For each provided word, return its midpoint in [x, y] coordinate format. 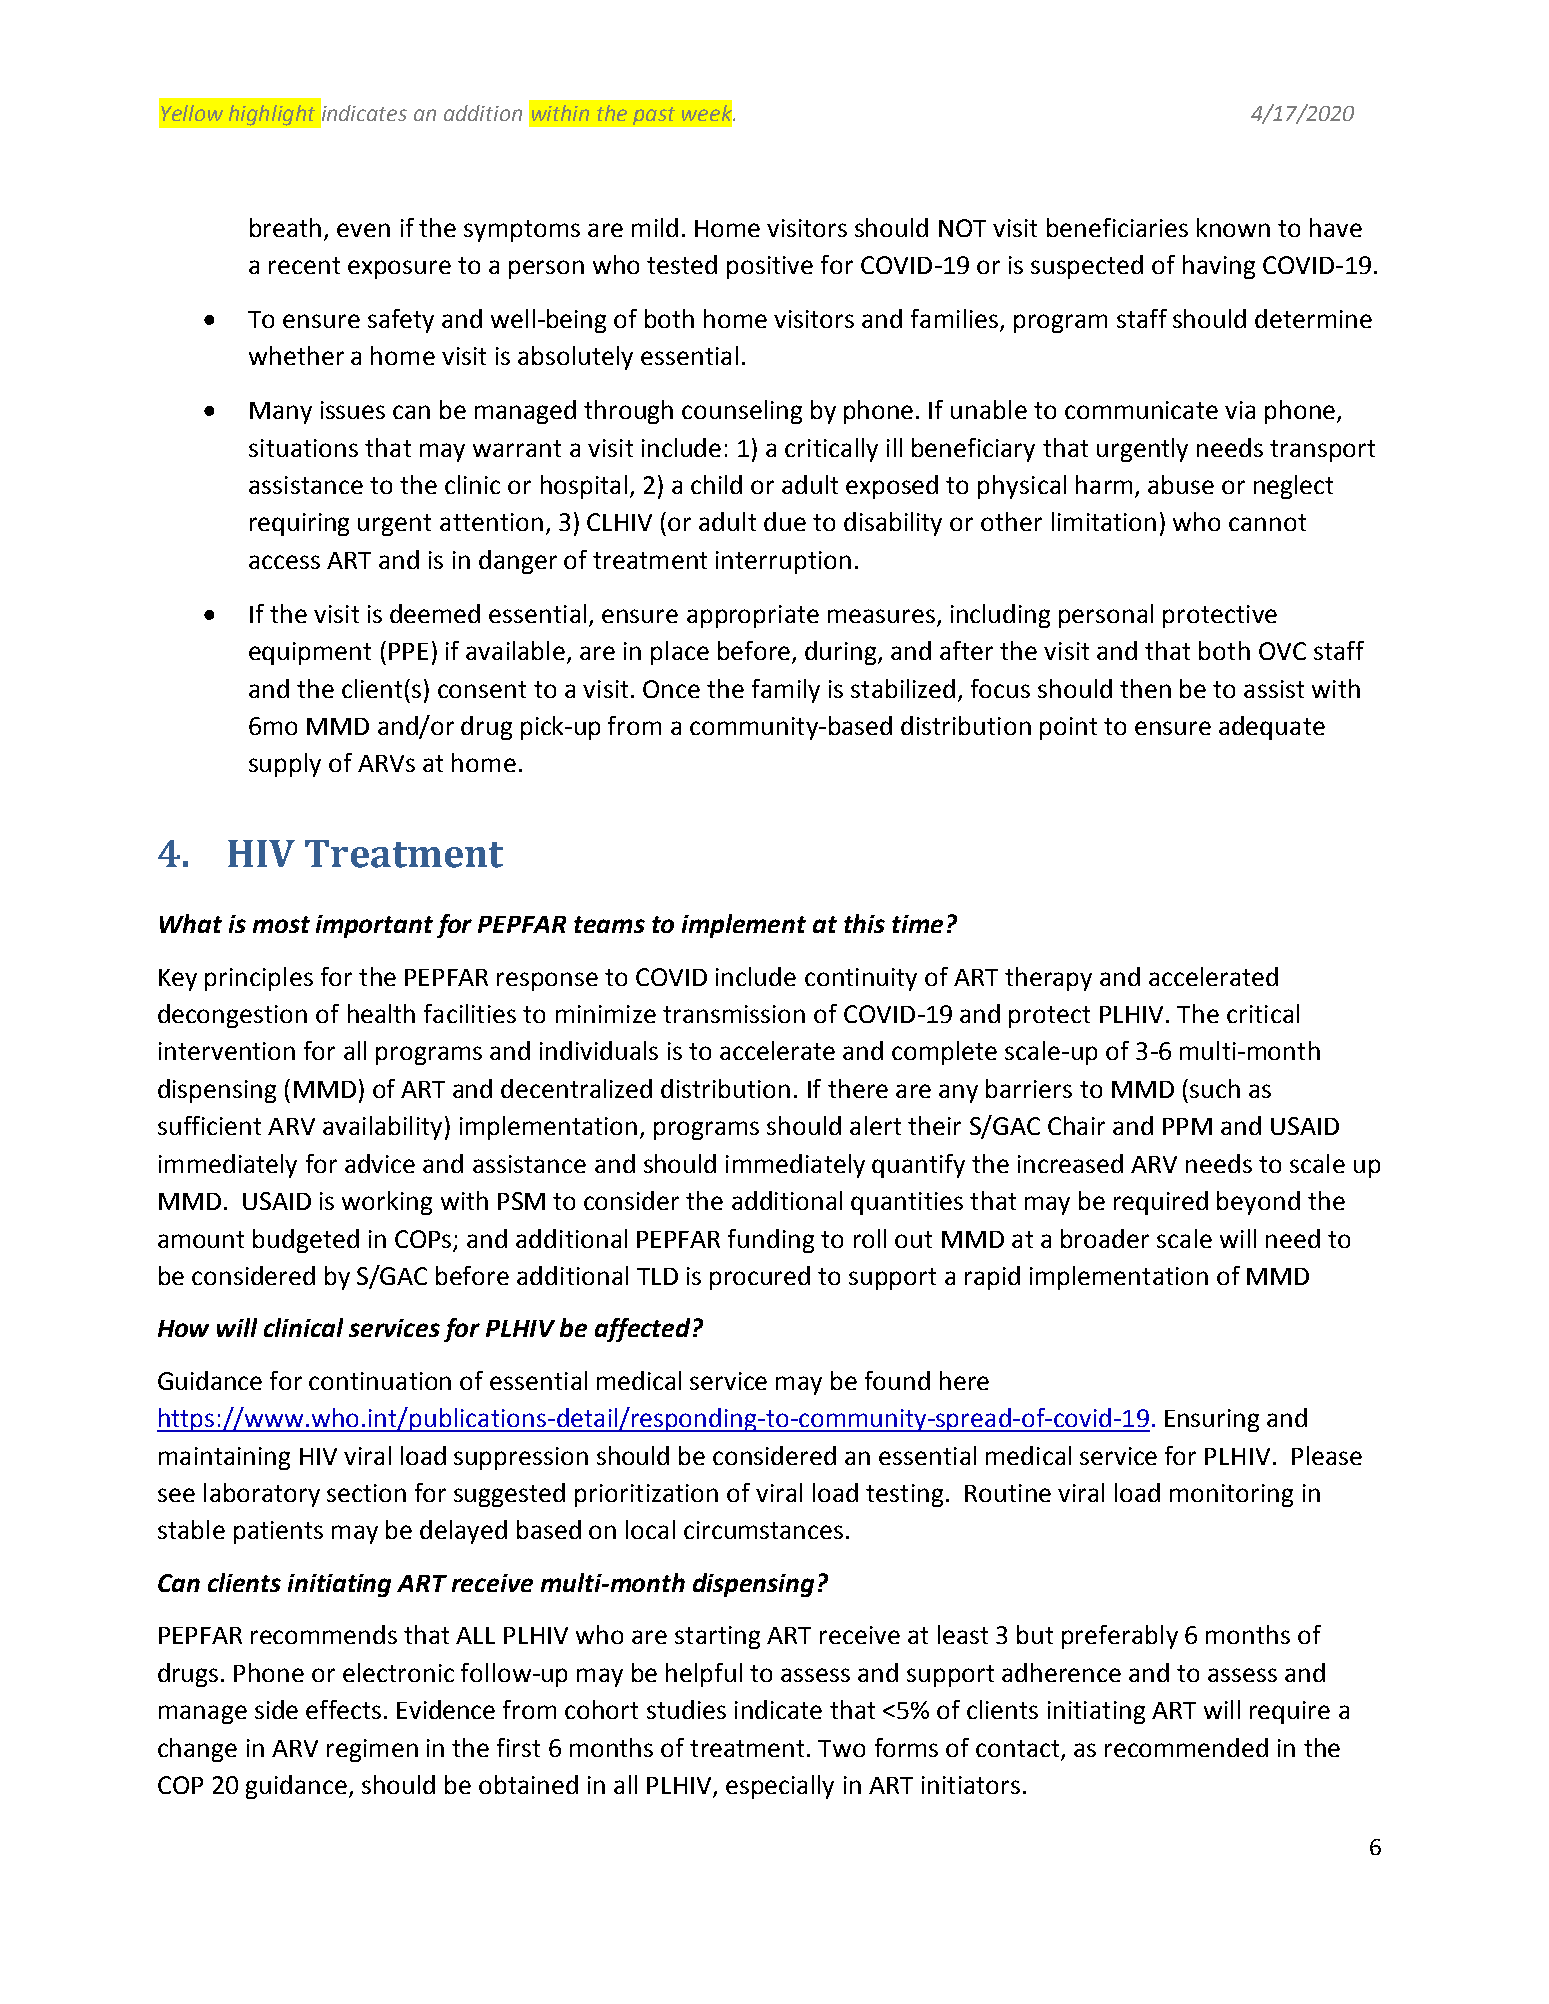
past [654, 116]
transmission [734, 1014]
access [284, 562]
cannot [1267, 522]
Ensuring [1212, 1420]
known [1233, 227]
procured [760, 1278]
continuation [380, 1381]
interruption [783, 562]
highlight [272, 115]
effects [343, 1709]
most [281, 924]
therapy [1048, 979]
